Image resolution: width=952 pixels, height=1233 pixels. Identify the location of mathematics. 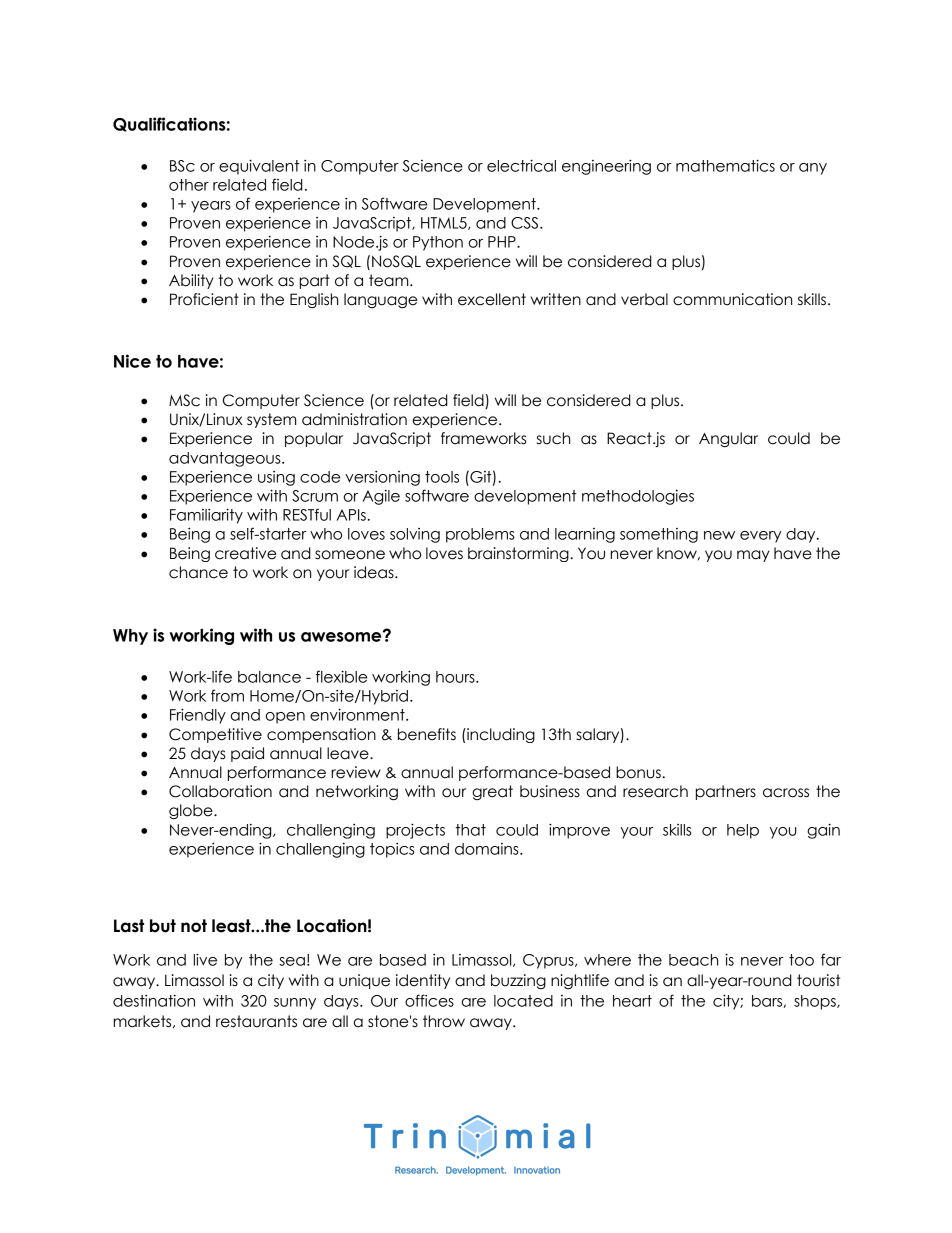
(725, 165).
